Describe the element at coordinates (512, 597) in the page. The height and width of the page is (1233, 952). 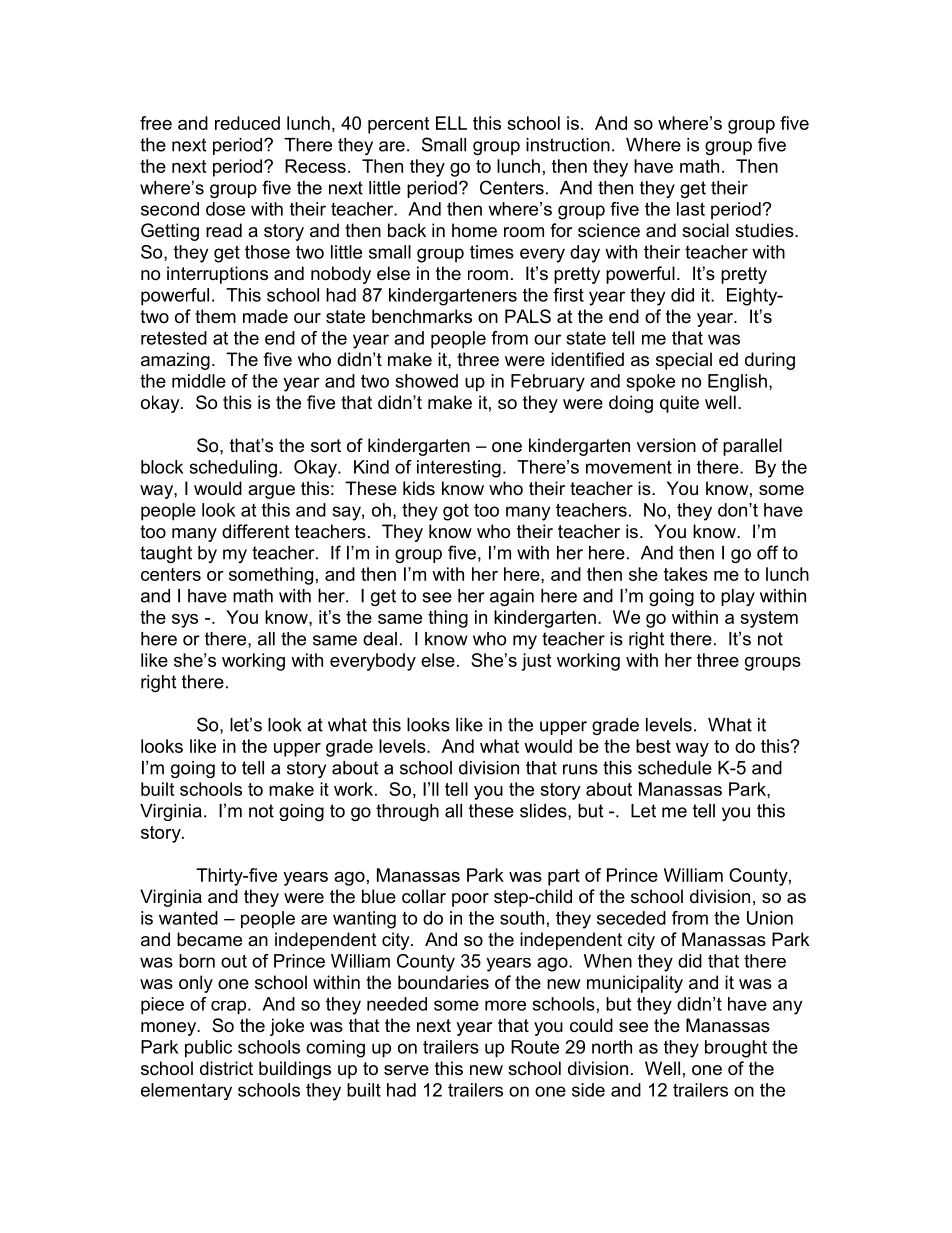
I see `again` at that location.
